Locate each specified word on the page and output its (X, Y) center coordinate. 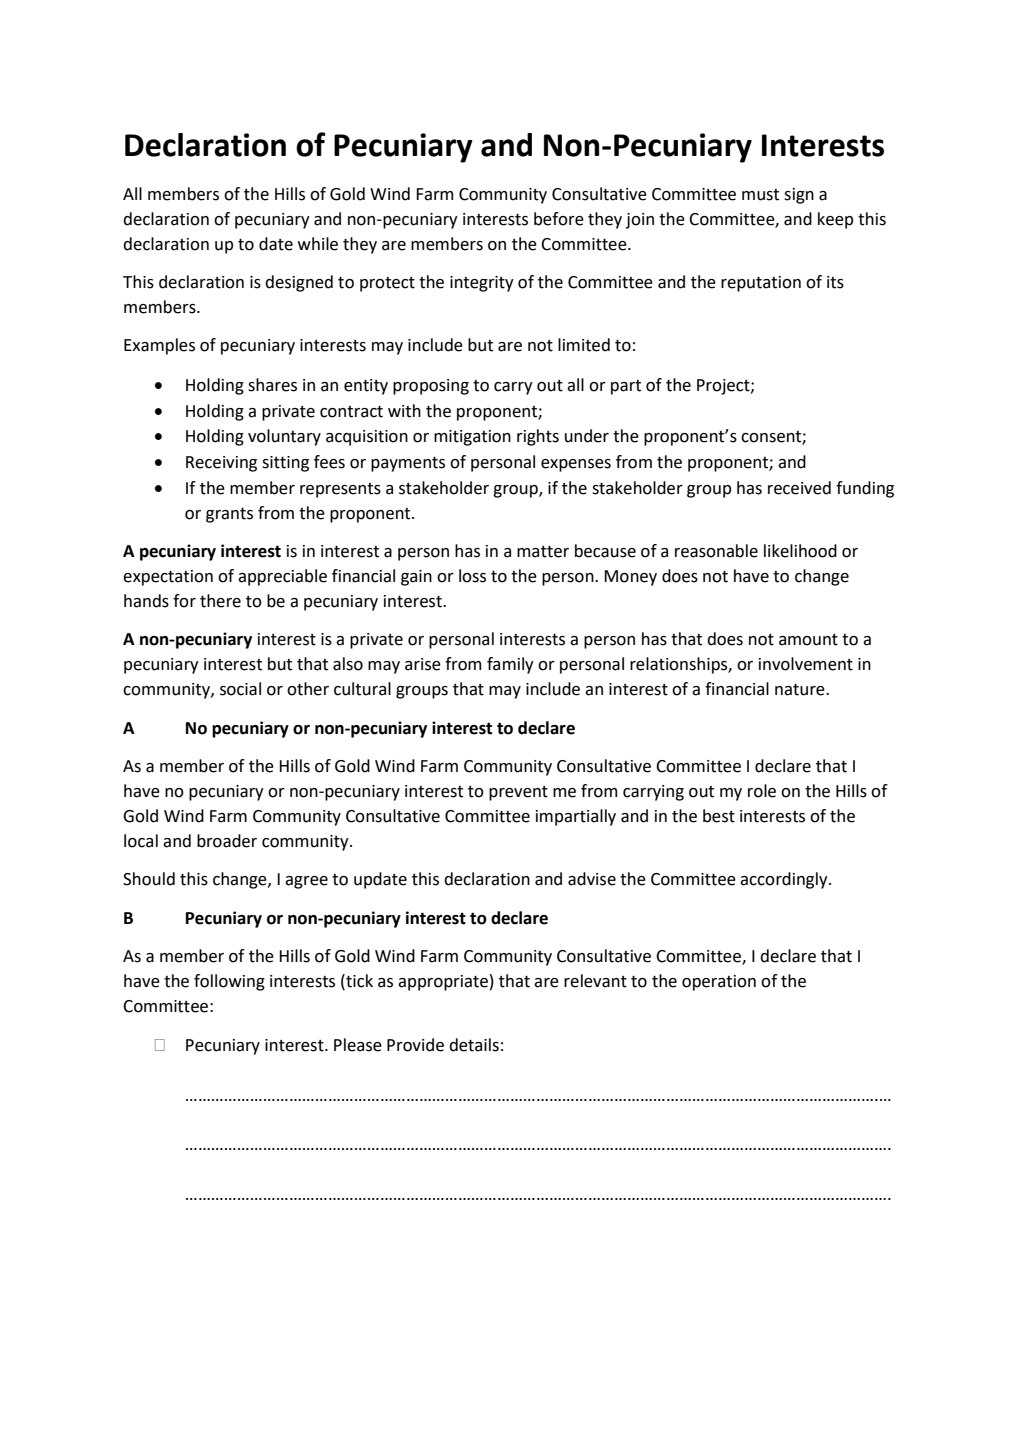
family (510, 665)
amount (808, 640)
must (760, 195)
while (318, 244)
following (229, 982)
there (220, 601)
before (559, 219)
